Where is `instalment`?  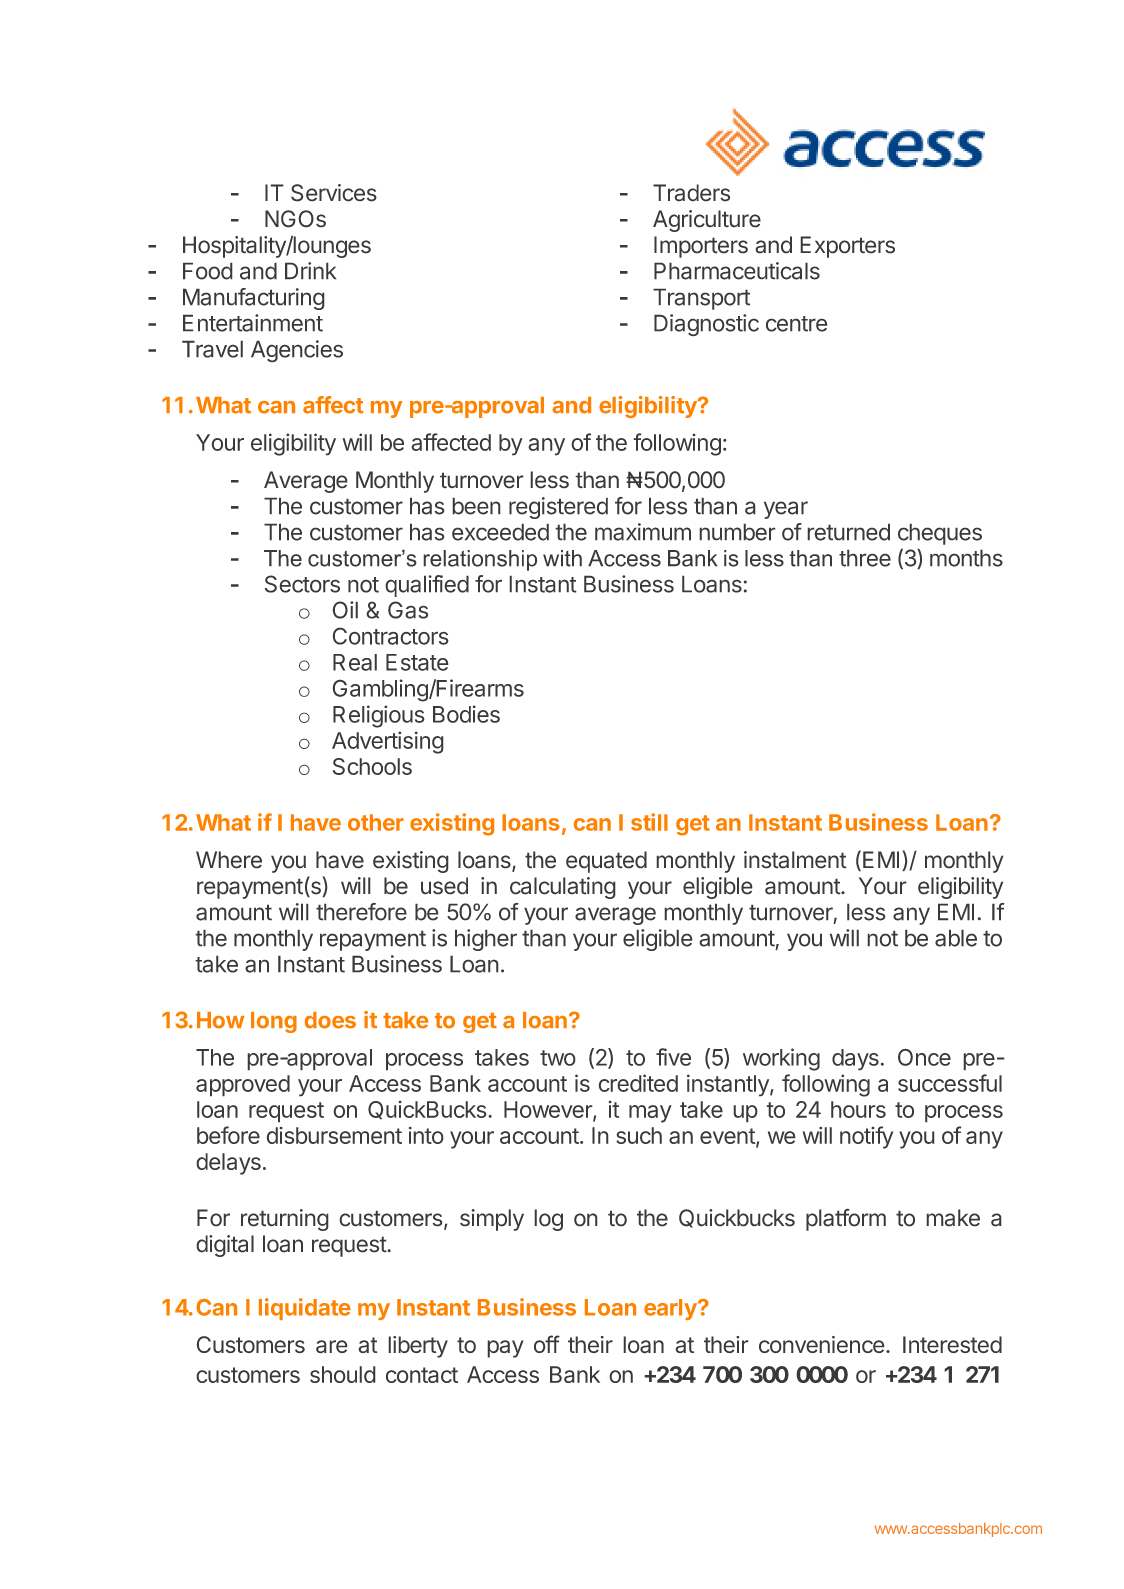 instalment is located at coordinates (795, 860).
